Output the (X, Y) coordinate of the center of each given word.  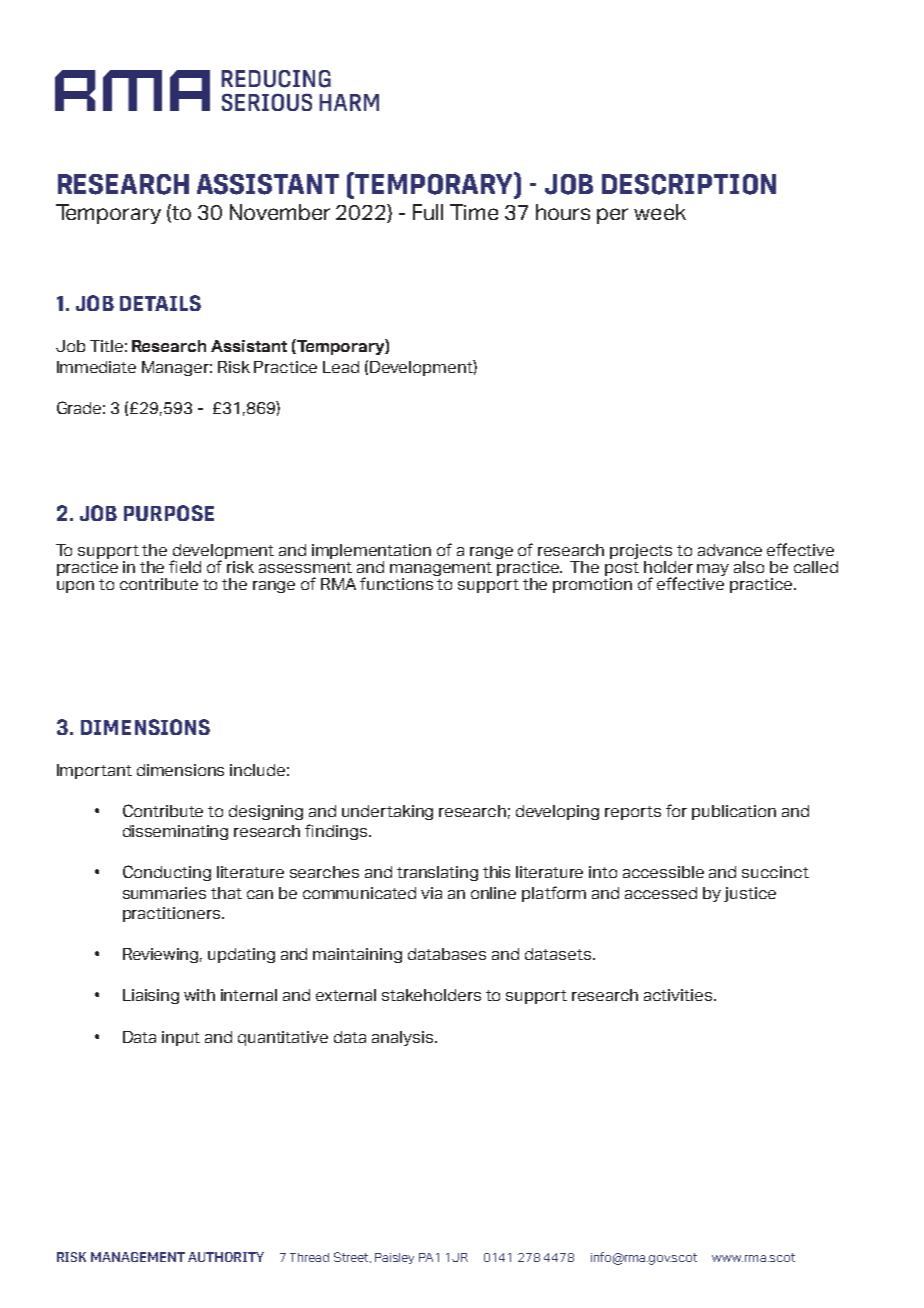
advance (730, 550)
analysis (404, 1038)
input (181, 1038)
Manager (177, 368)
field (185, 566)
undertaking (387, 812)
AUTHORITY (226, 1257)
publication (734, 812)
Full (428, 212)
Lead (341, 367)
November (280, 212)
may (713, 570)
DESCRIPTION (689, 184)
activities (679, 995)
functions (398, 582)
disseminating (175, 832)
